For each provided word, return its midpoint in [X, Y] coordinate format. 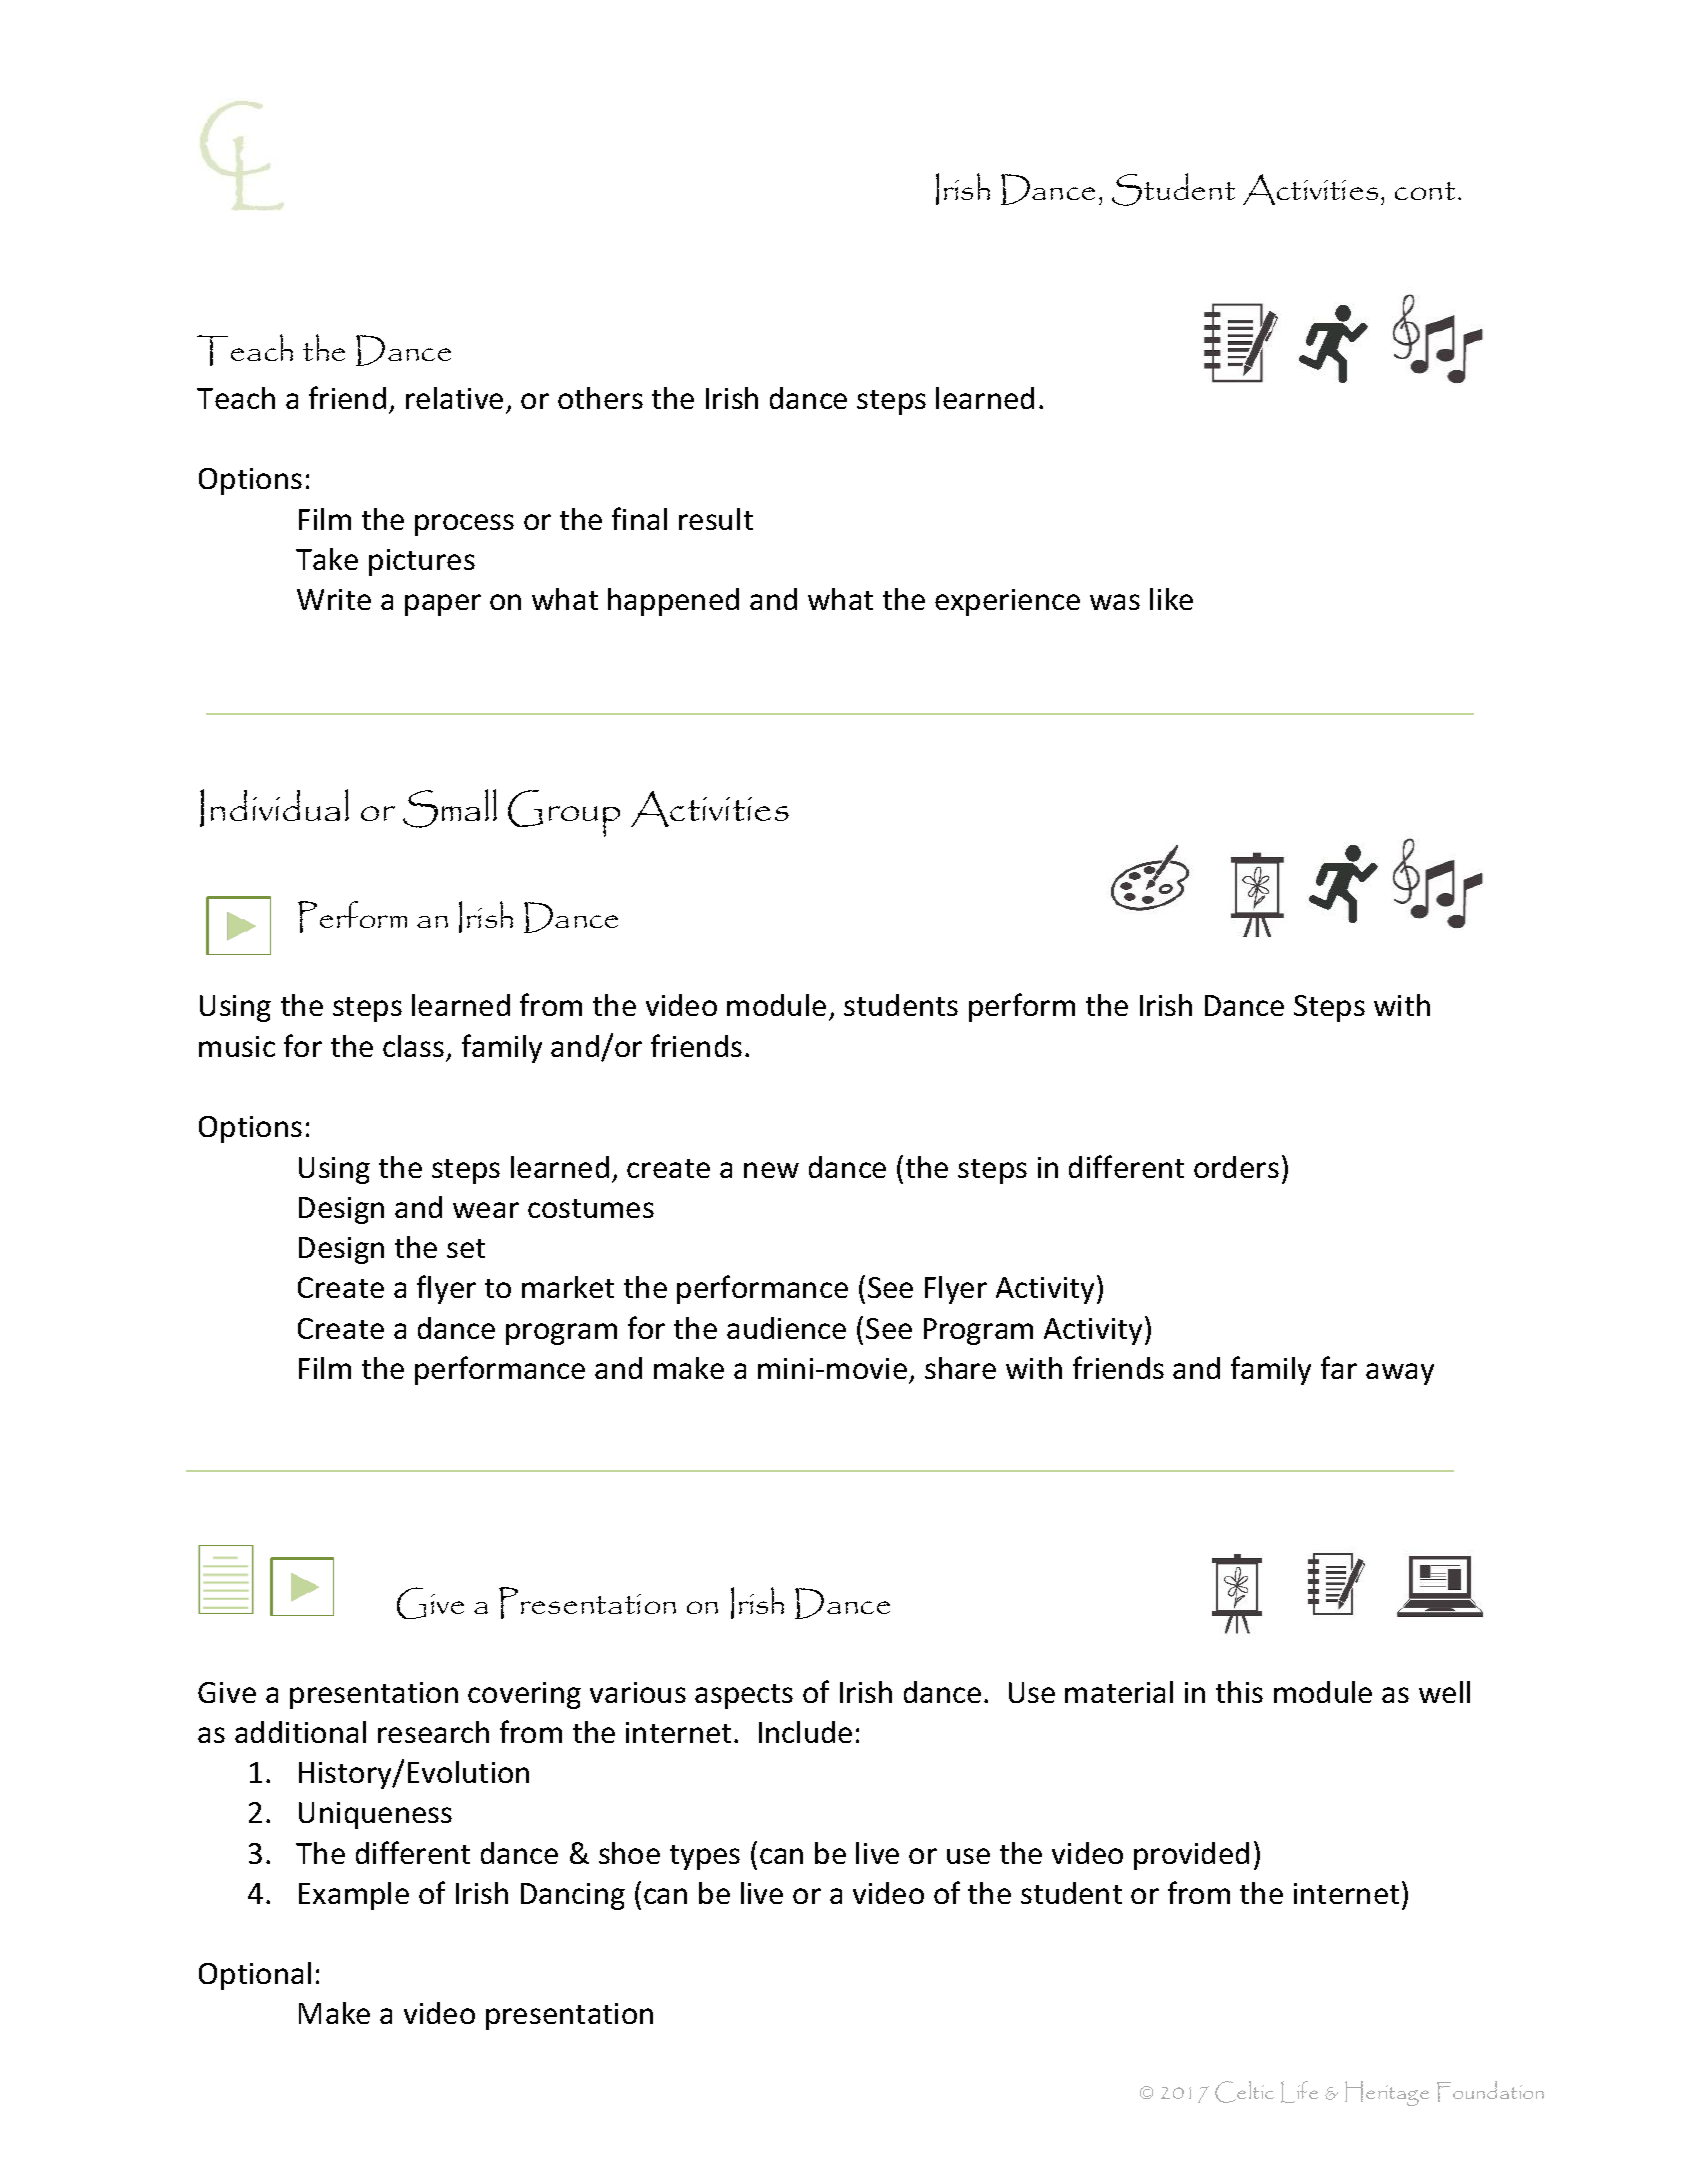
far [1339, 1367]
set [466, 1248]
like [1171, 599]
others [600, 398]
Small [450, 808]
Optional [255, 1976]
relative [454, 398]
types [705, 1857]
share [960, 1368]
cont [1425, 191]
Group [564, 813]
